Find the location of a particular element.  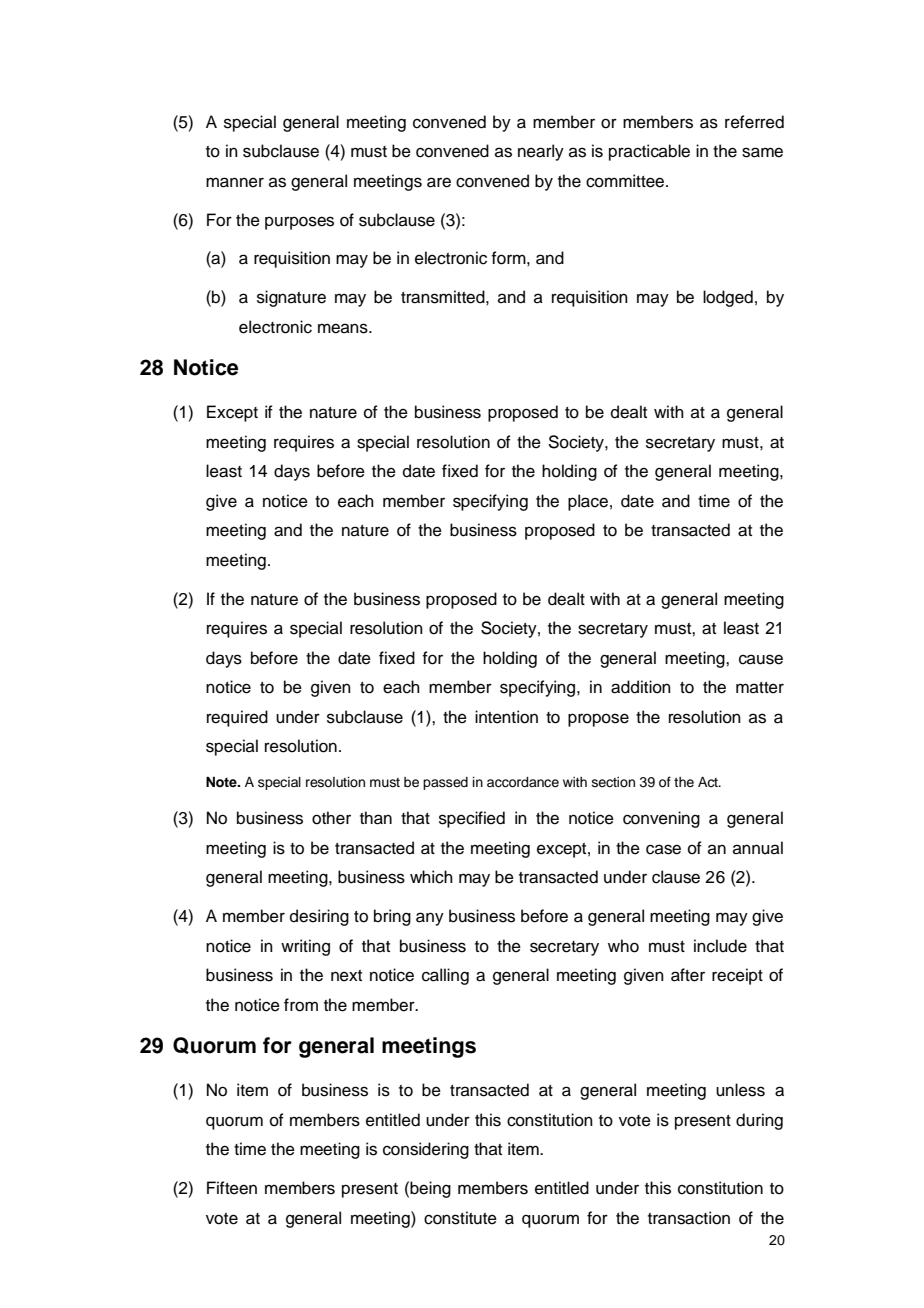

means is located at coordinates (344, 328).
